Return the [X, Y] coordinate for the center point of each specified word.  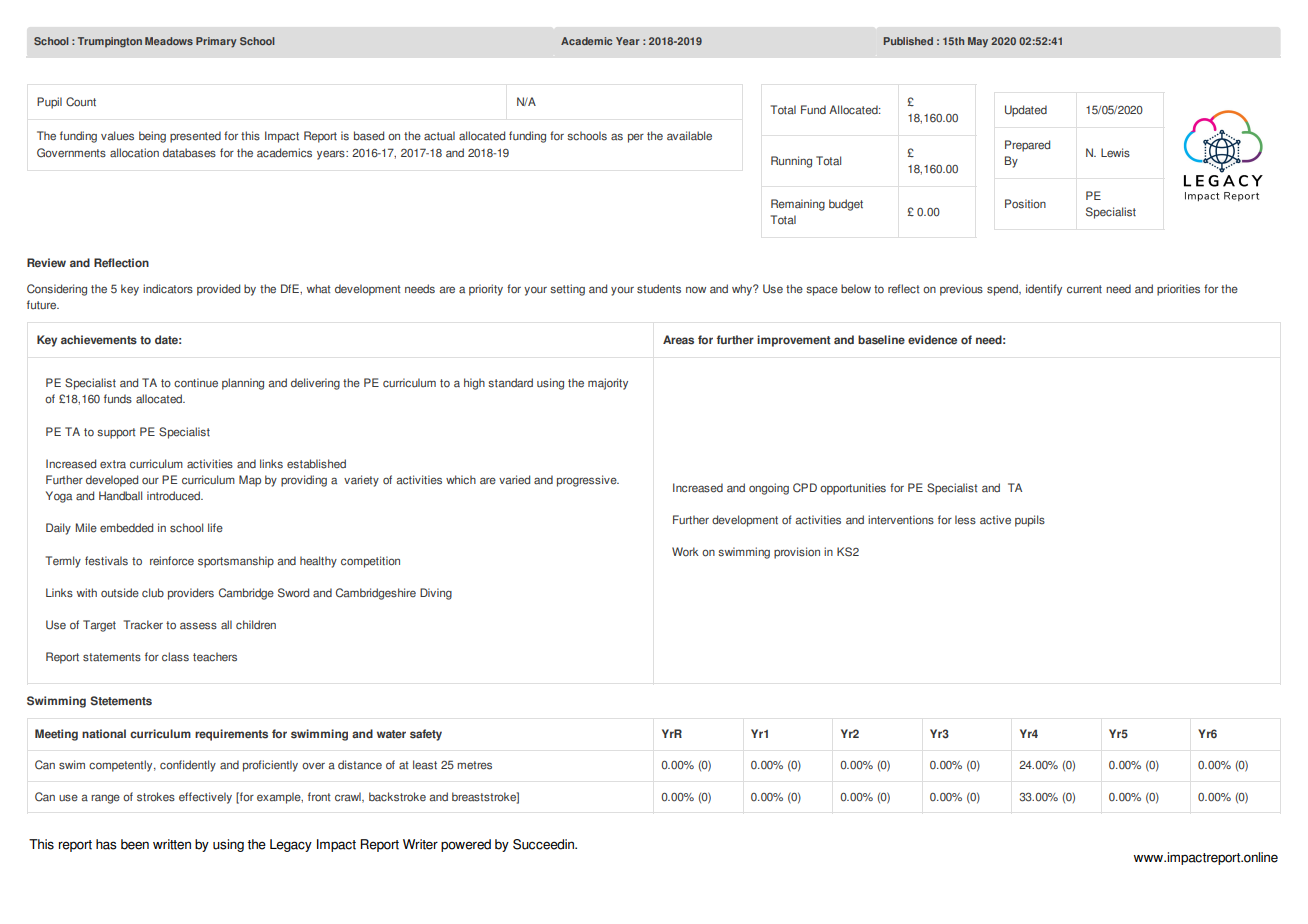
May [978, 42]
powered [466, 845]
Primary [216, 42]
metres [474, 765]
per [636, 138]
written [172, 844]
